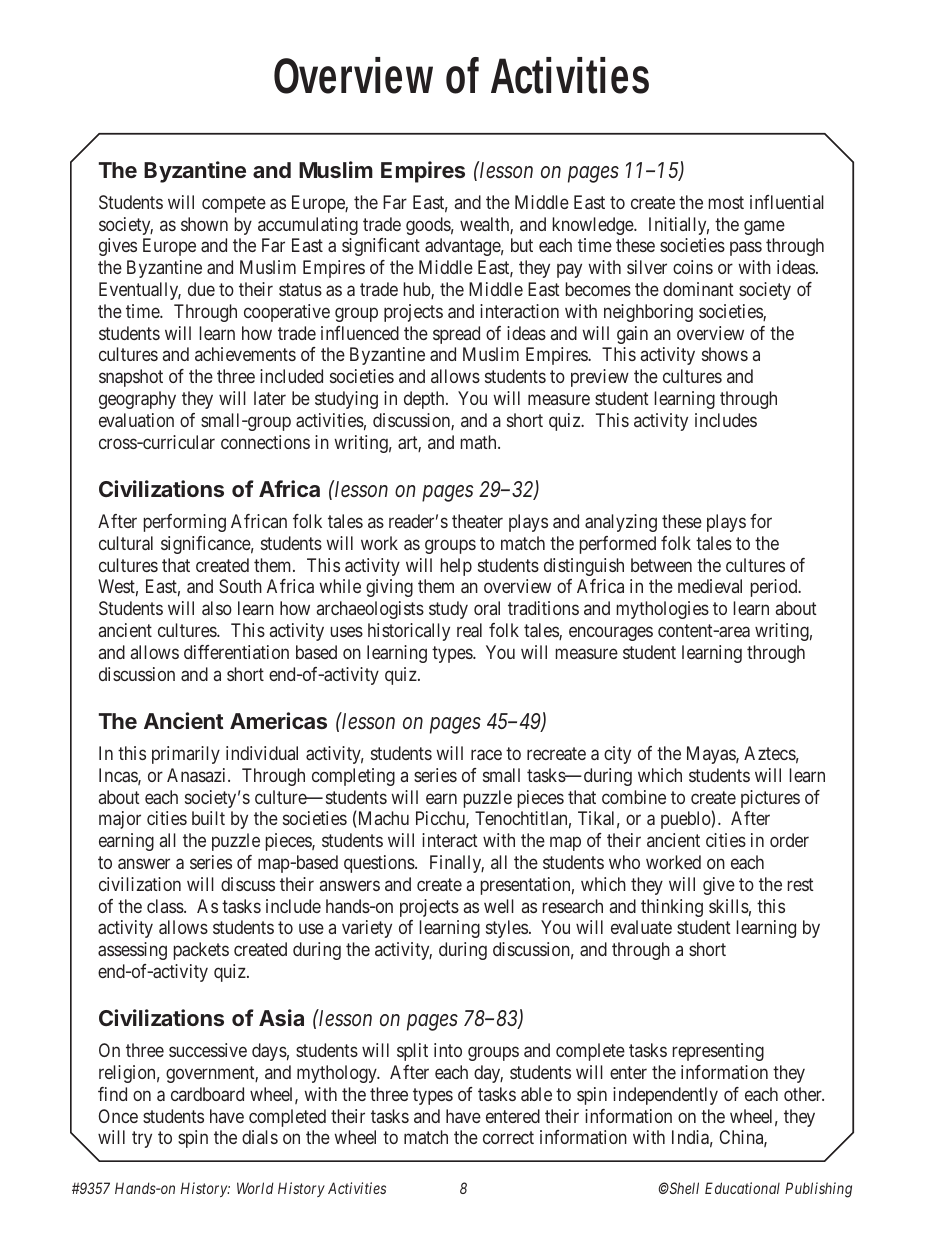  I want to click on correct, so click(508, 1138).
